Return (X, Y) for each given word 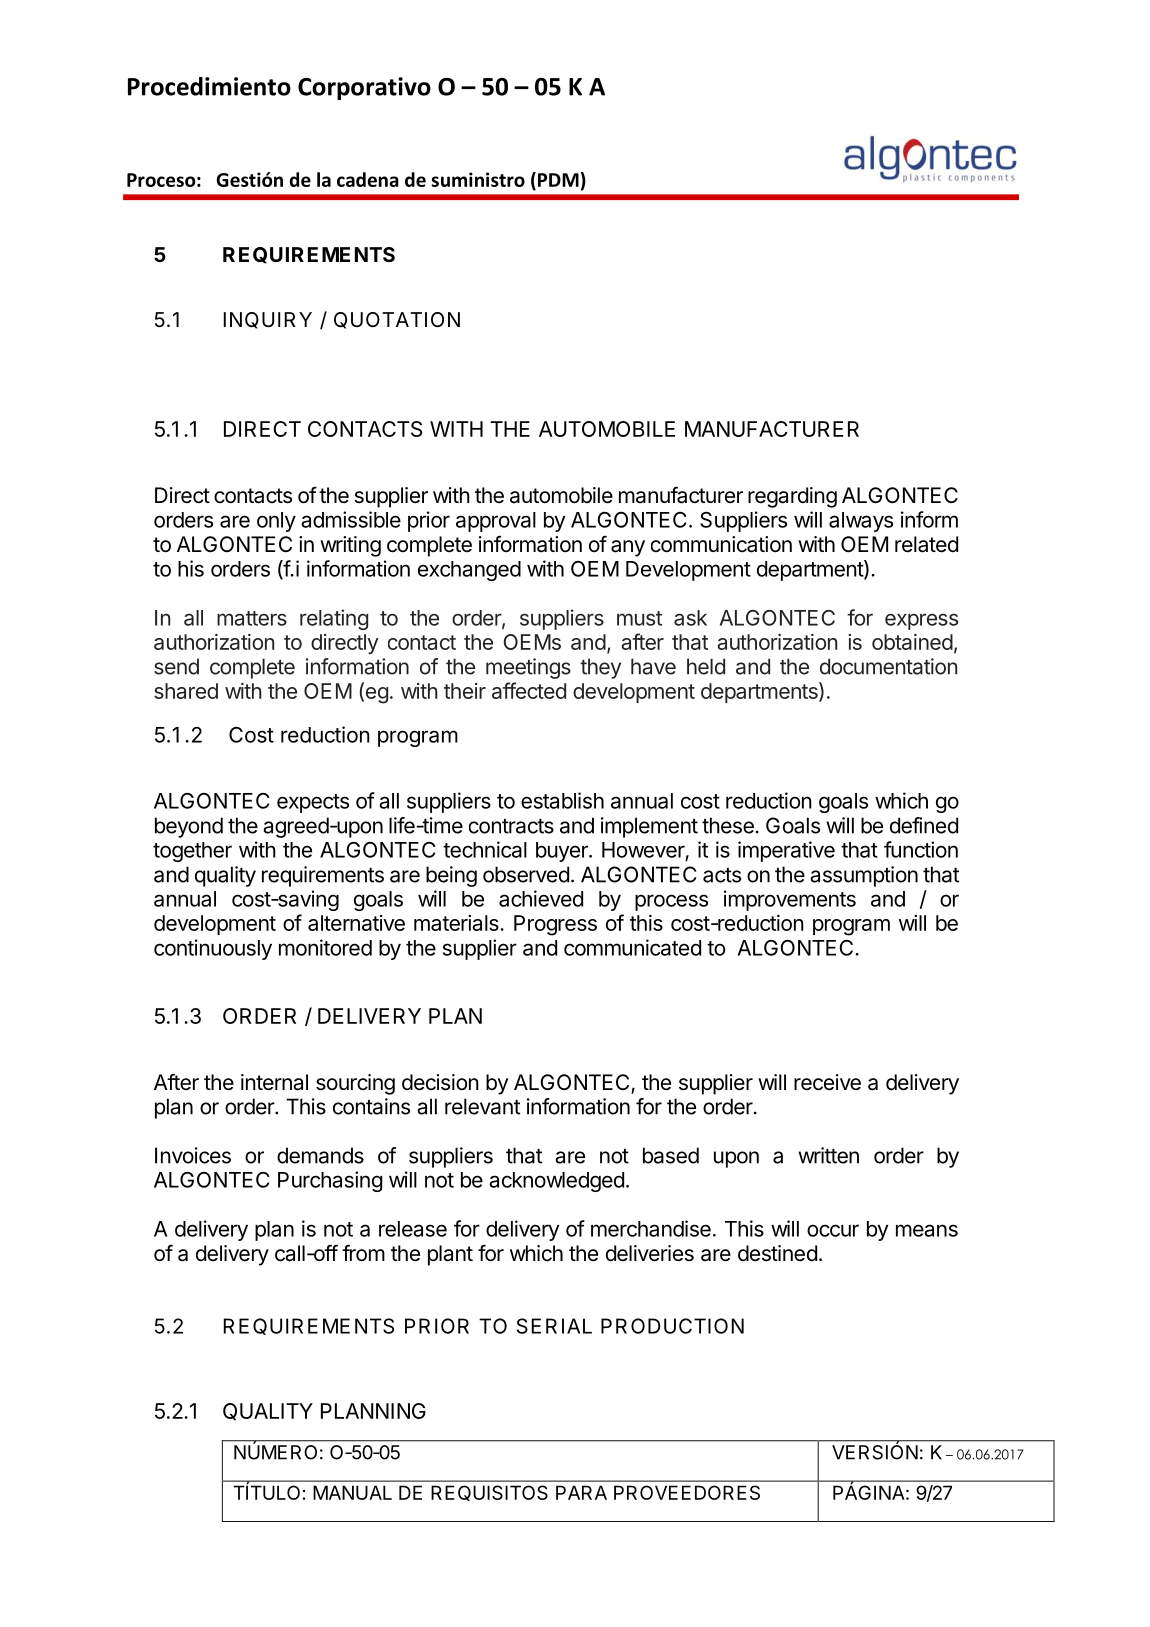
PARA (581, 1492)
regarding (792, 497)
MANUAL (352, 1492)
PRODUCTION (672, 1326)
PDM (558, 180)
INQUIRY (267, 320)
